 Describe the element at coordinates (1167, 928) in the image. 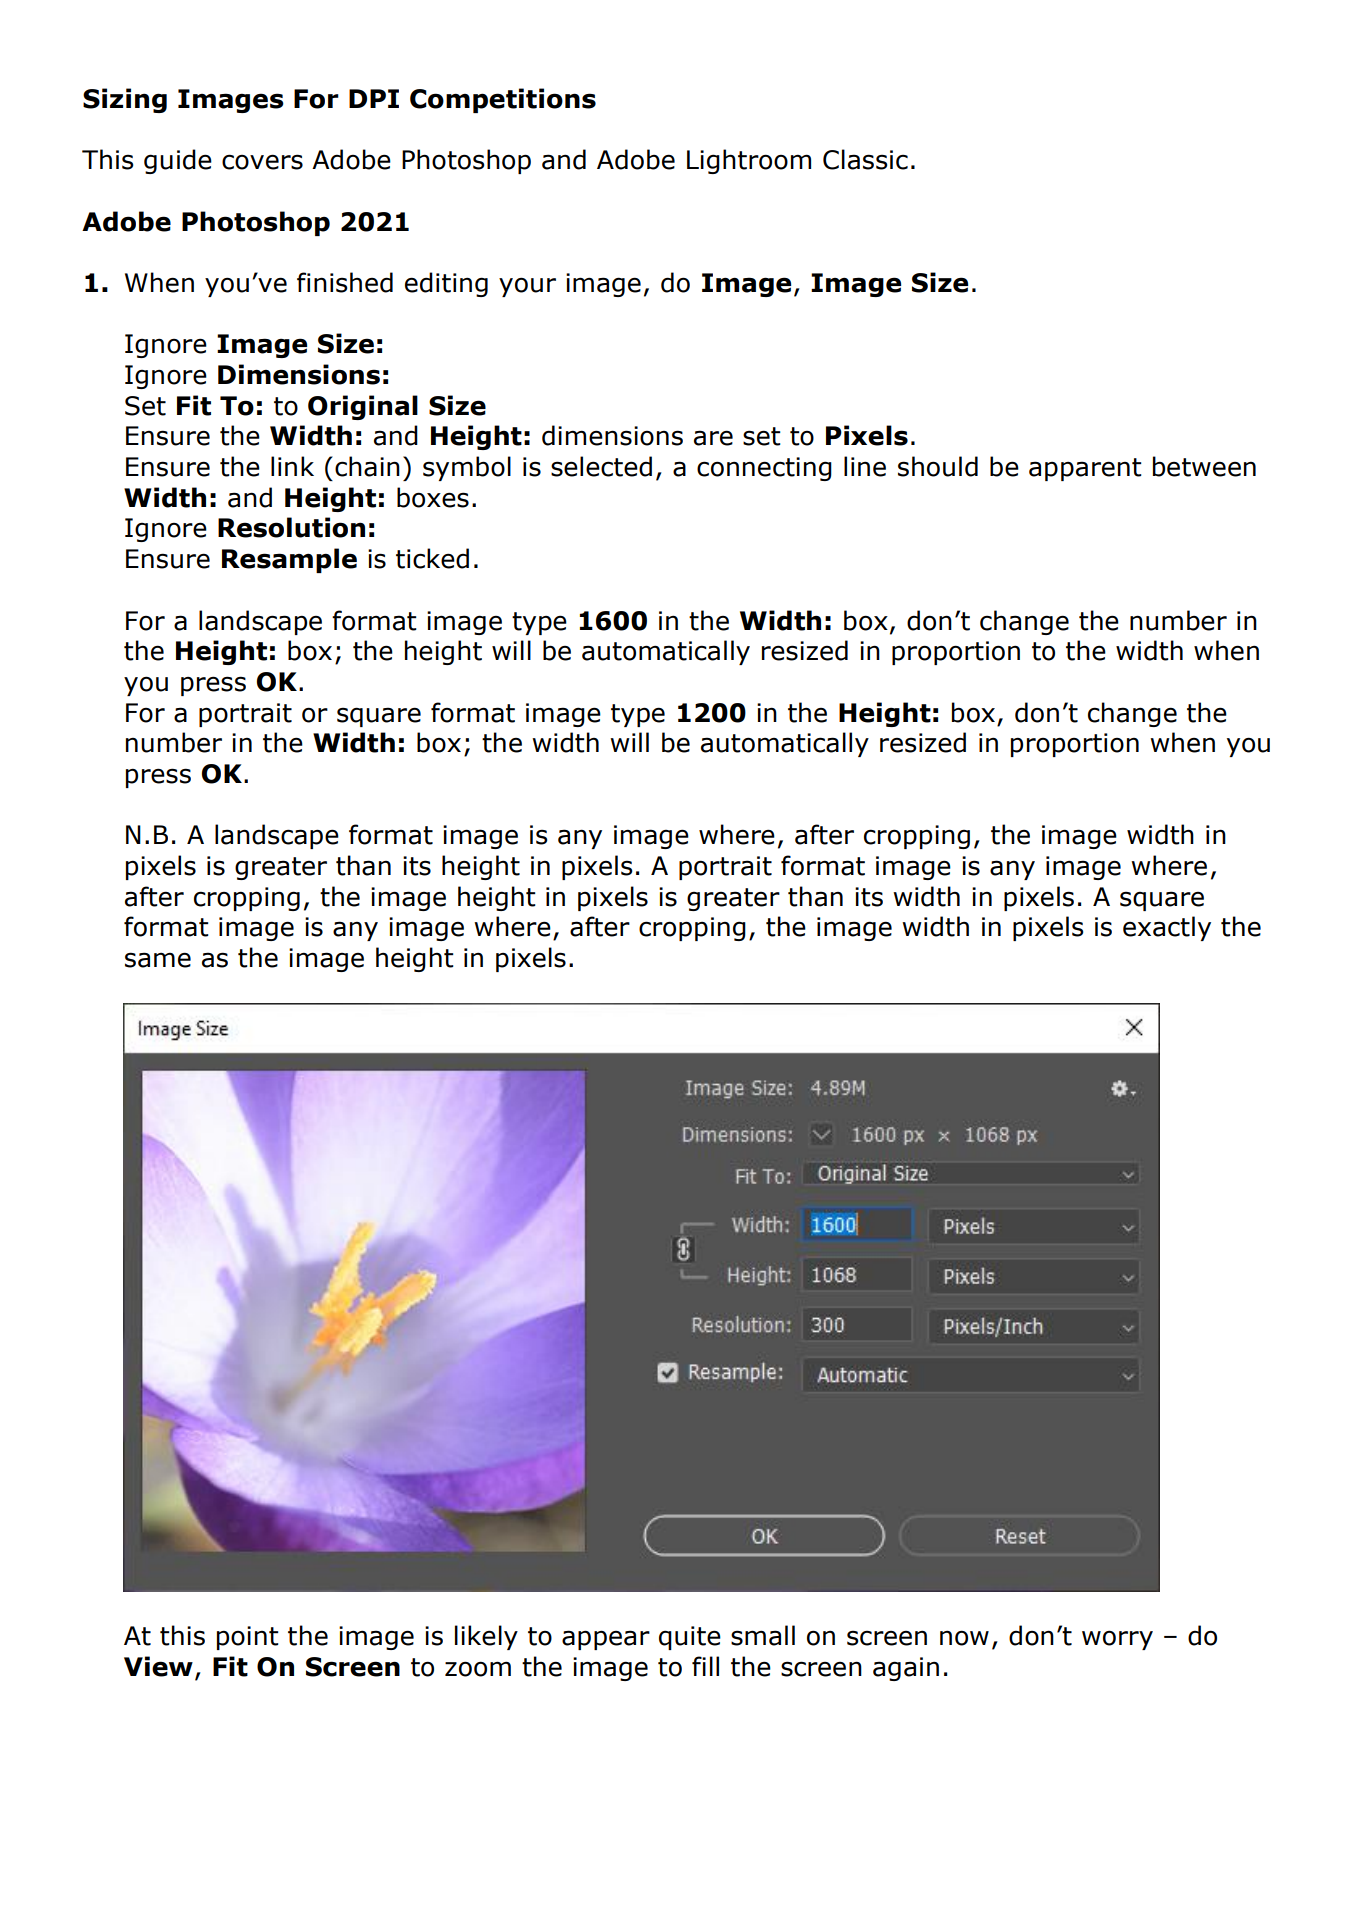

I see `exactly` at that location.
